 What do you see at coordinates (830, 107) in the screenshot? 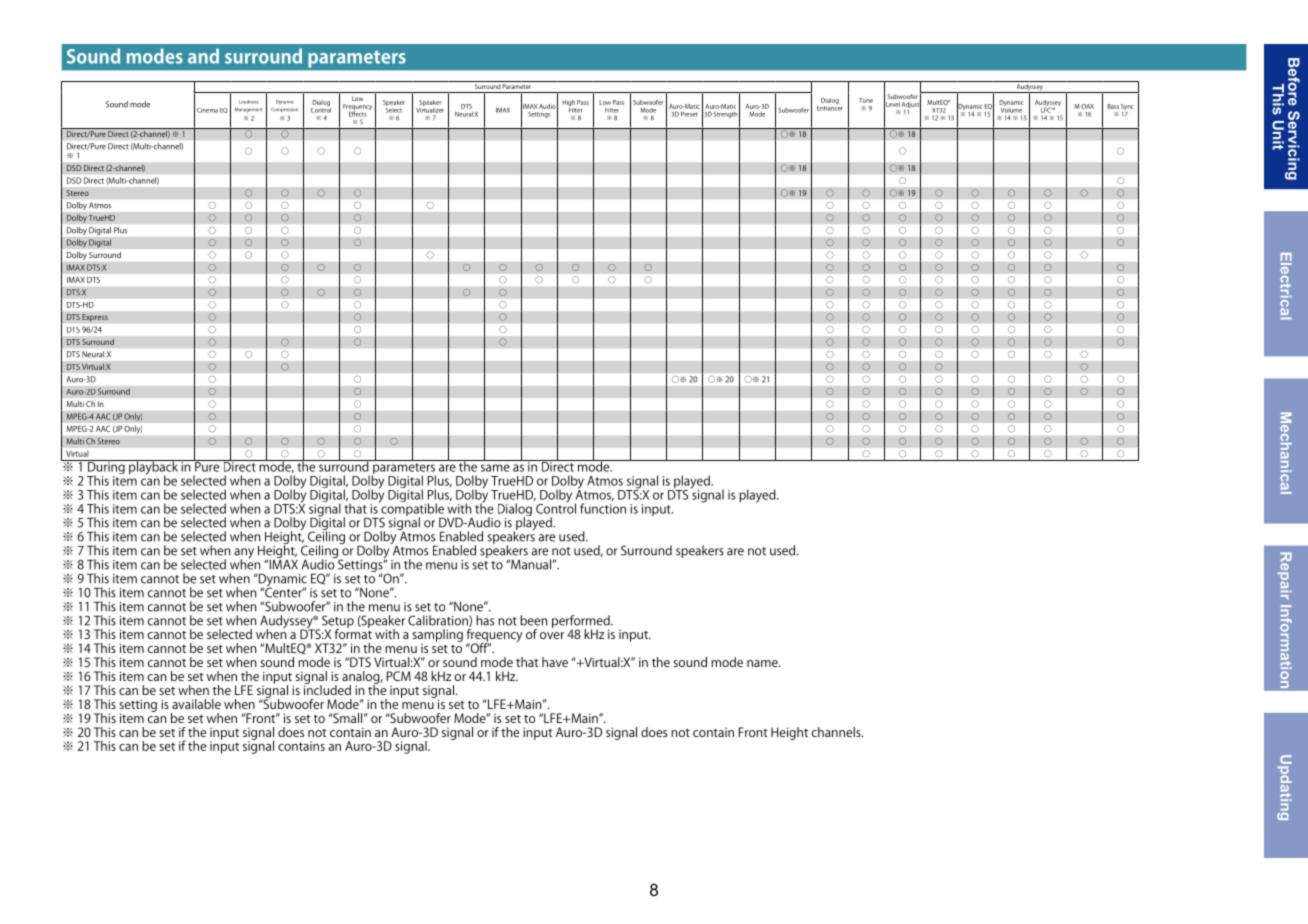
I see `Enhancer` at bounding box center [830, 107].
